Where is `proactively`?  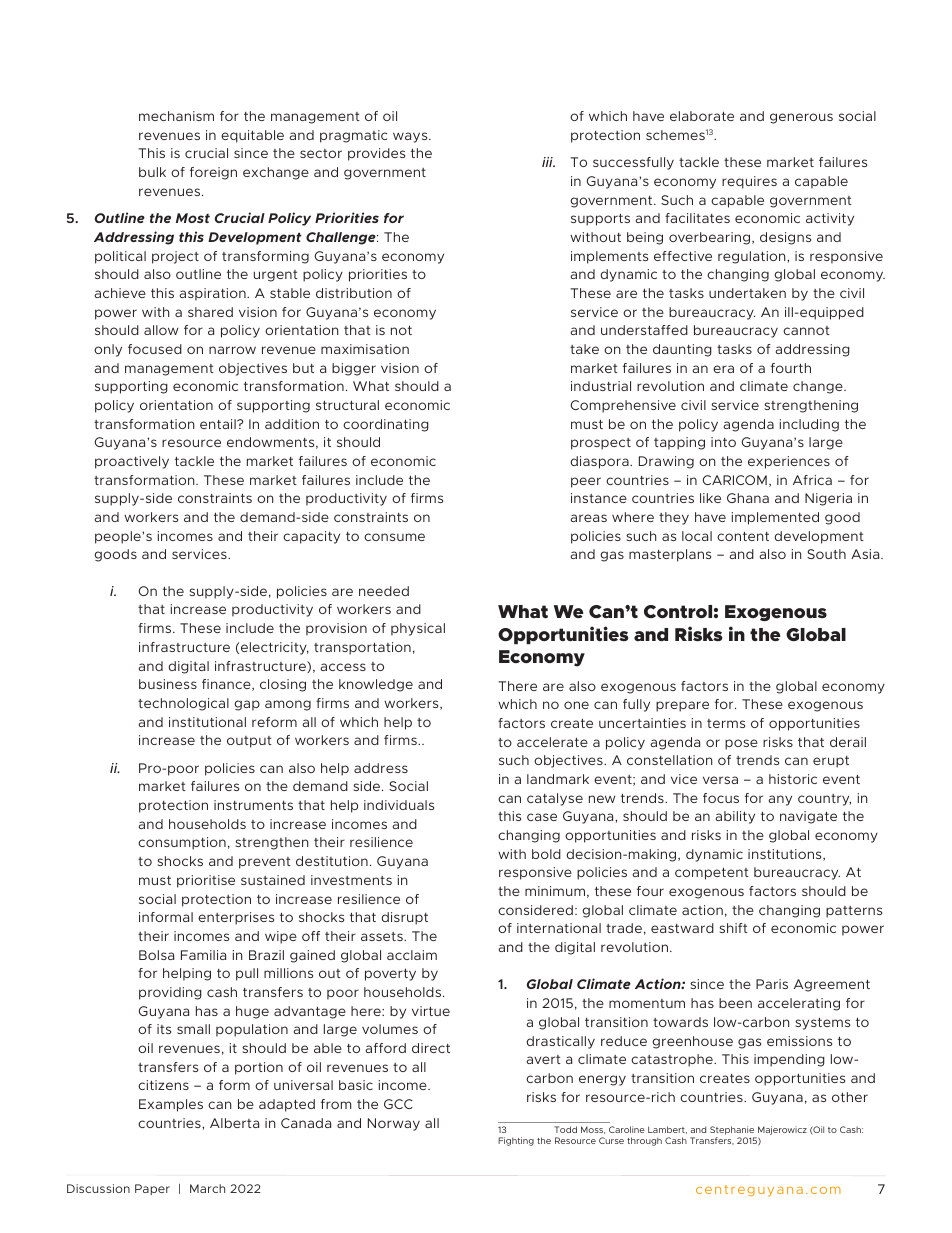
proactively is located at coordinates (132, 462).
